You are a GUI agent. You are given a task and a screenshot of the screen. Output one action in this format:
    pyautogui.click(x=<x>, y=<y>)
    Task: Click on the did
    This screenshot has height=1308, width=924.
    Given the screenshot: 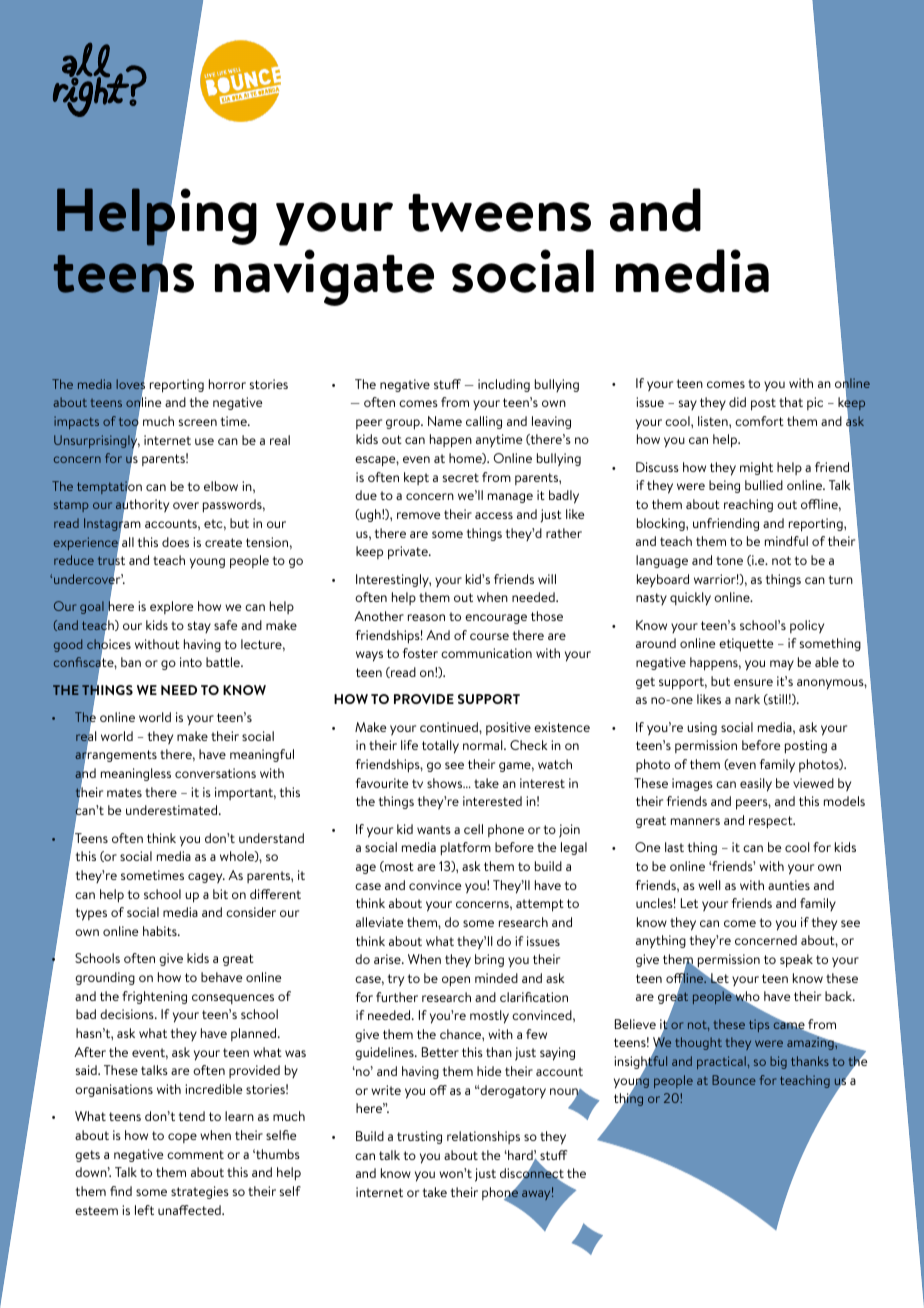 What is the action you would take?
    pyautogui.click(x=737, y=402)
